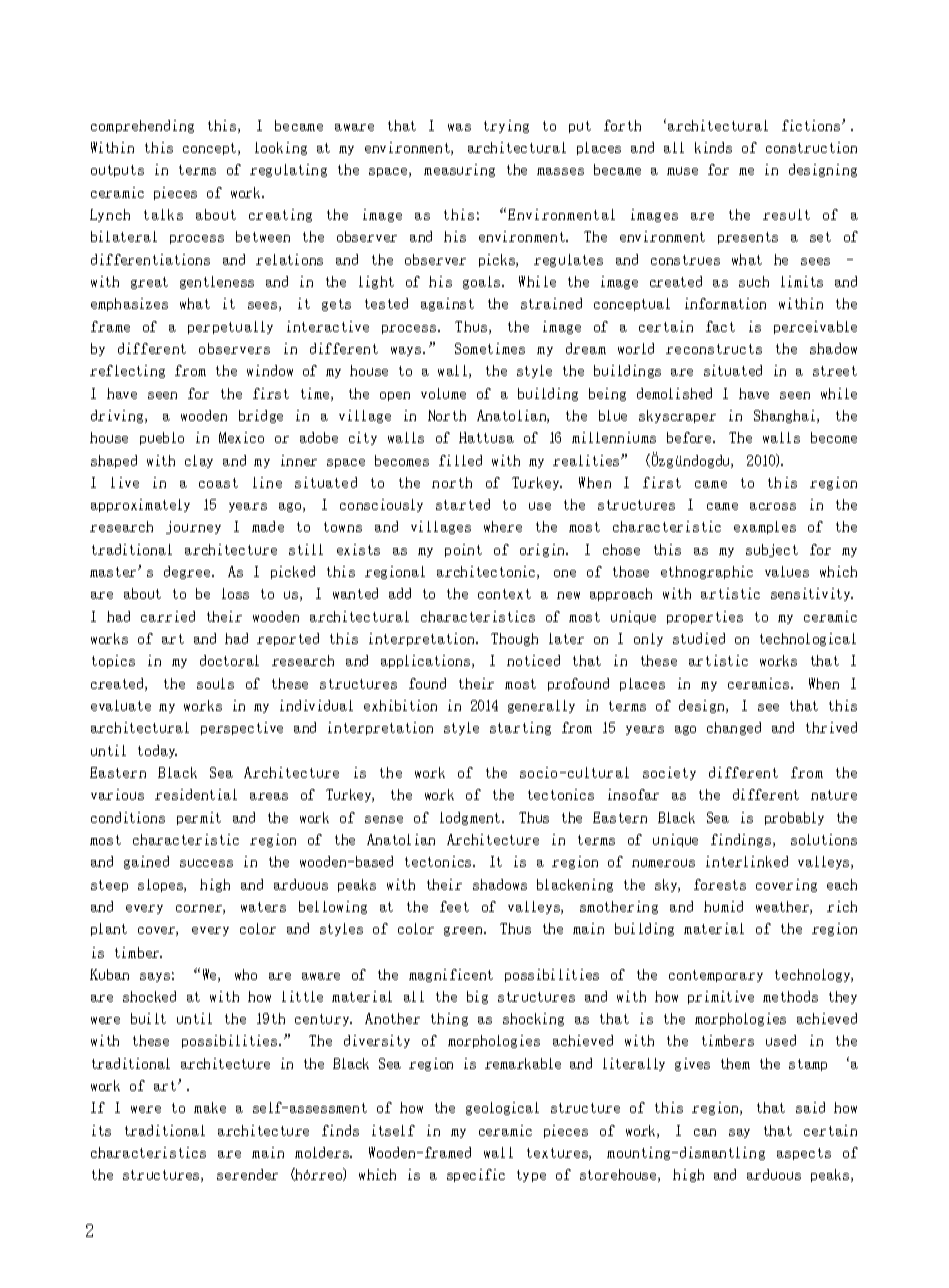  What do you see at coordinates (443, 393) in the page?
I see `volume` at bounding box center [443, 393].
